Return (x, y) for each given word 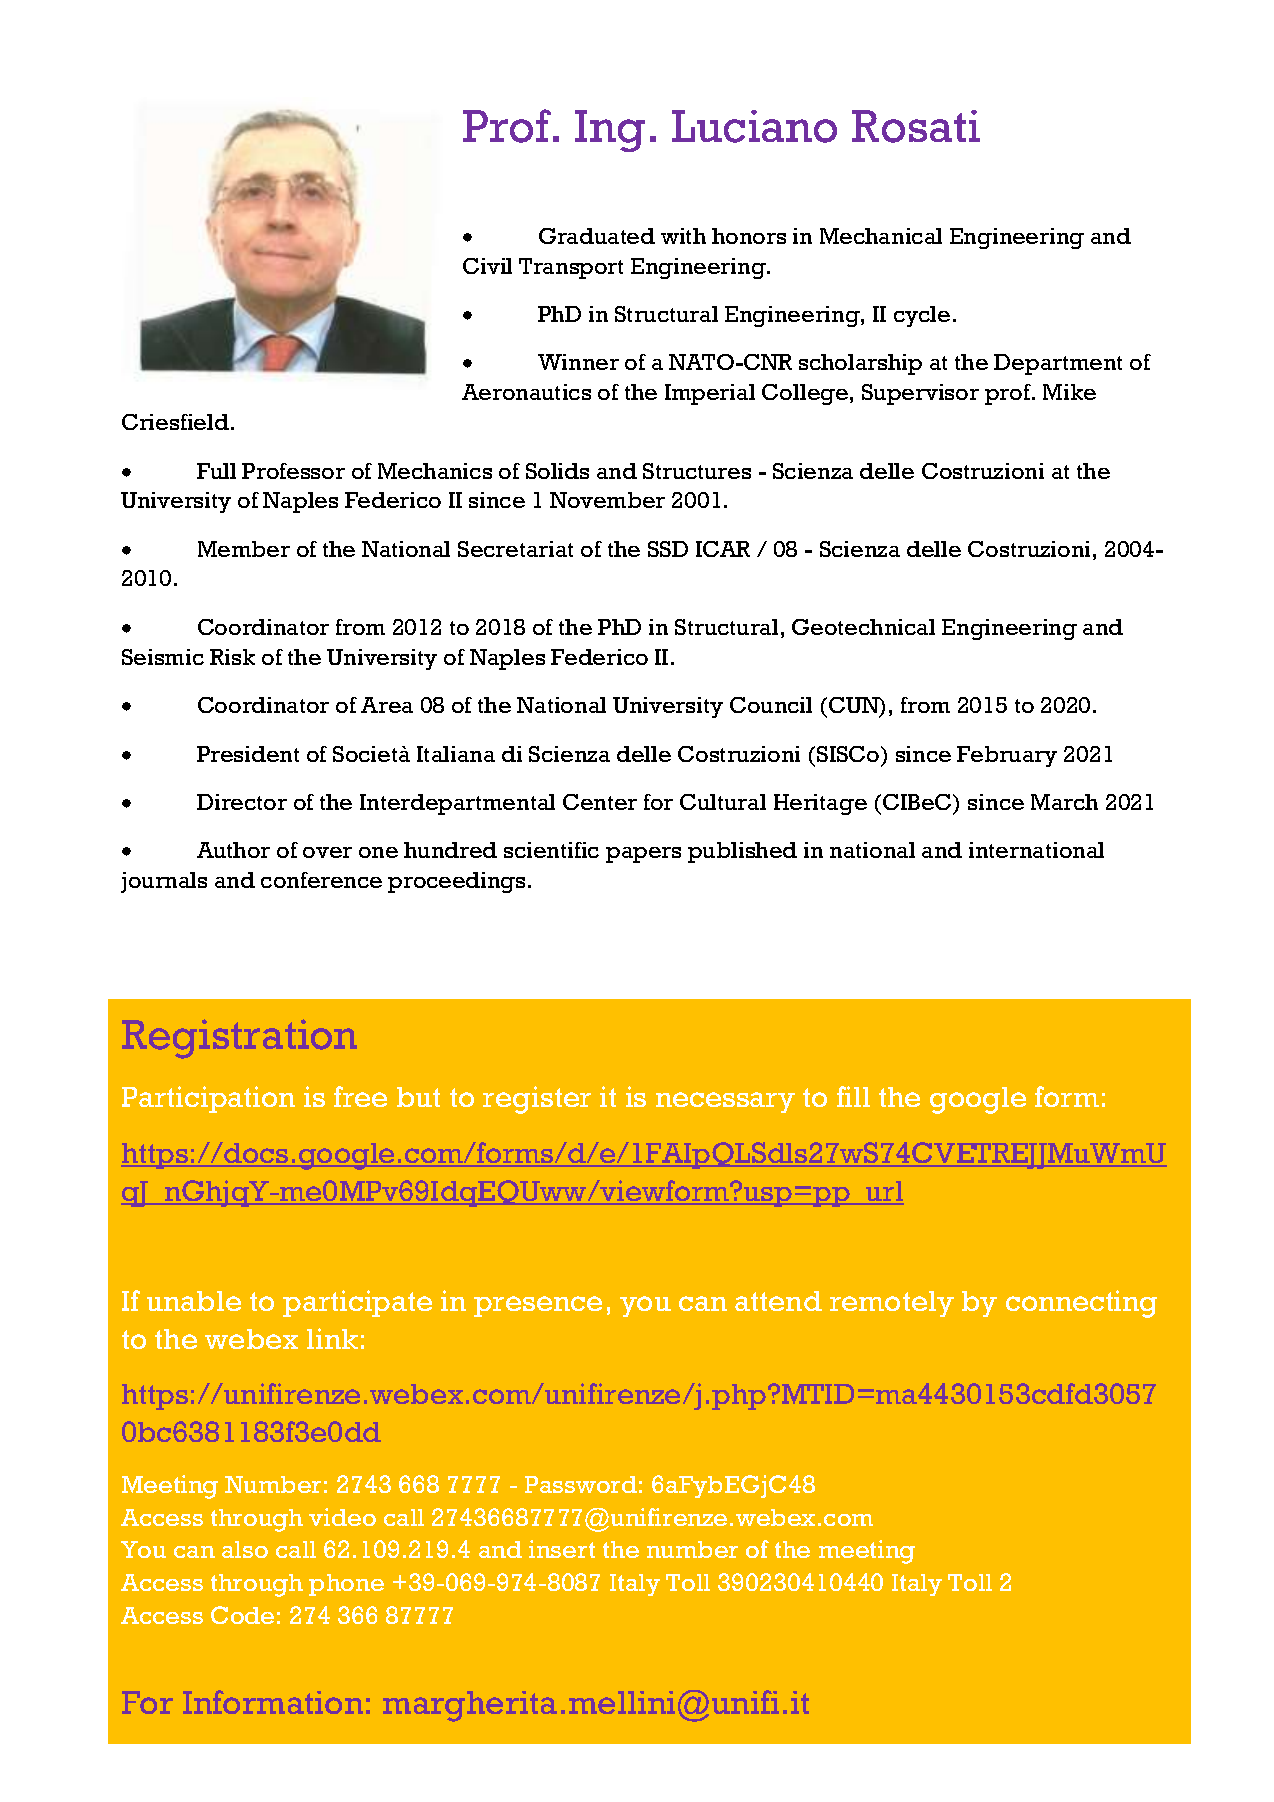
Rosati (916, 126)
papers (643, 855)
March (1064, 802)
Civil (487, 266)
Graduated (597, 236)
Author (233, 850)
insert (562, 1549)
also (245, 1549)
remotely (892, 1304)
